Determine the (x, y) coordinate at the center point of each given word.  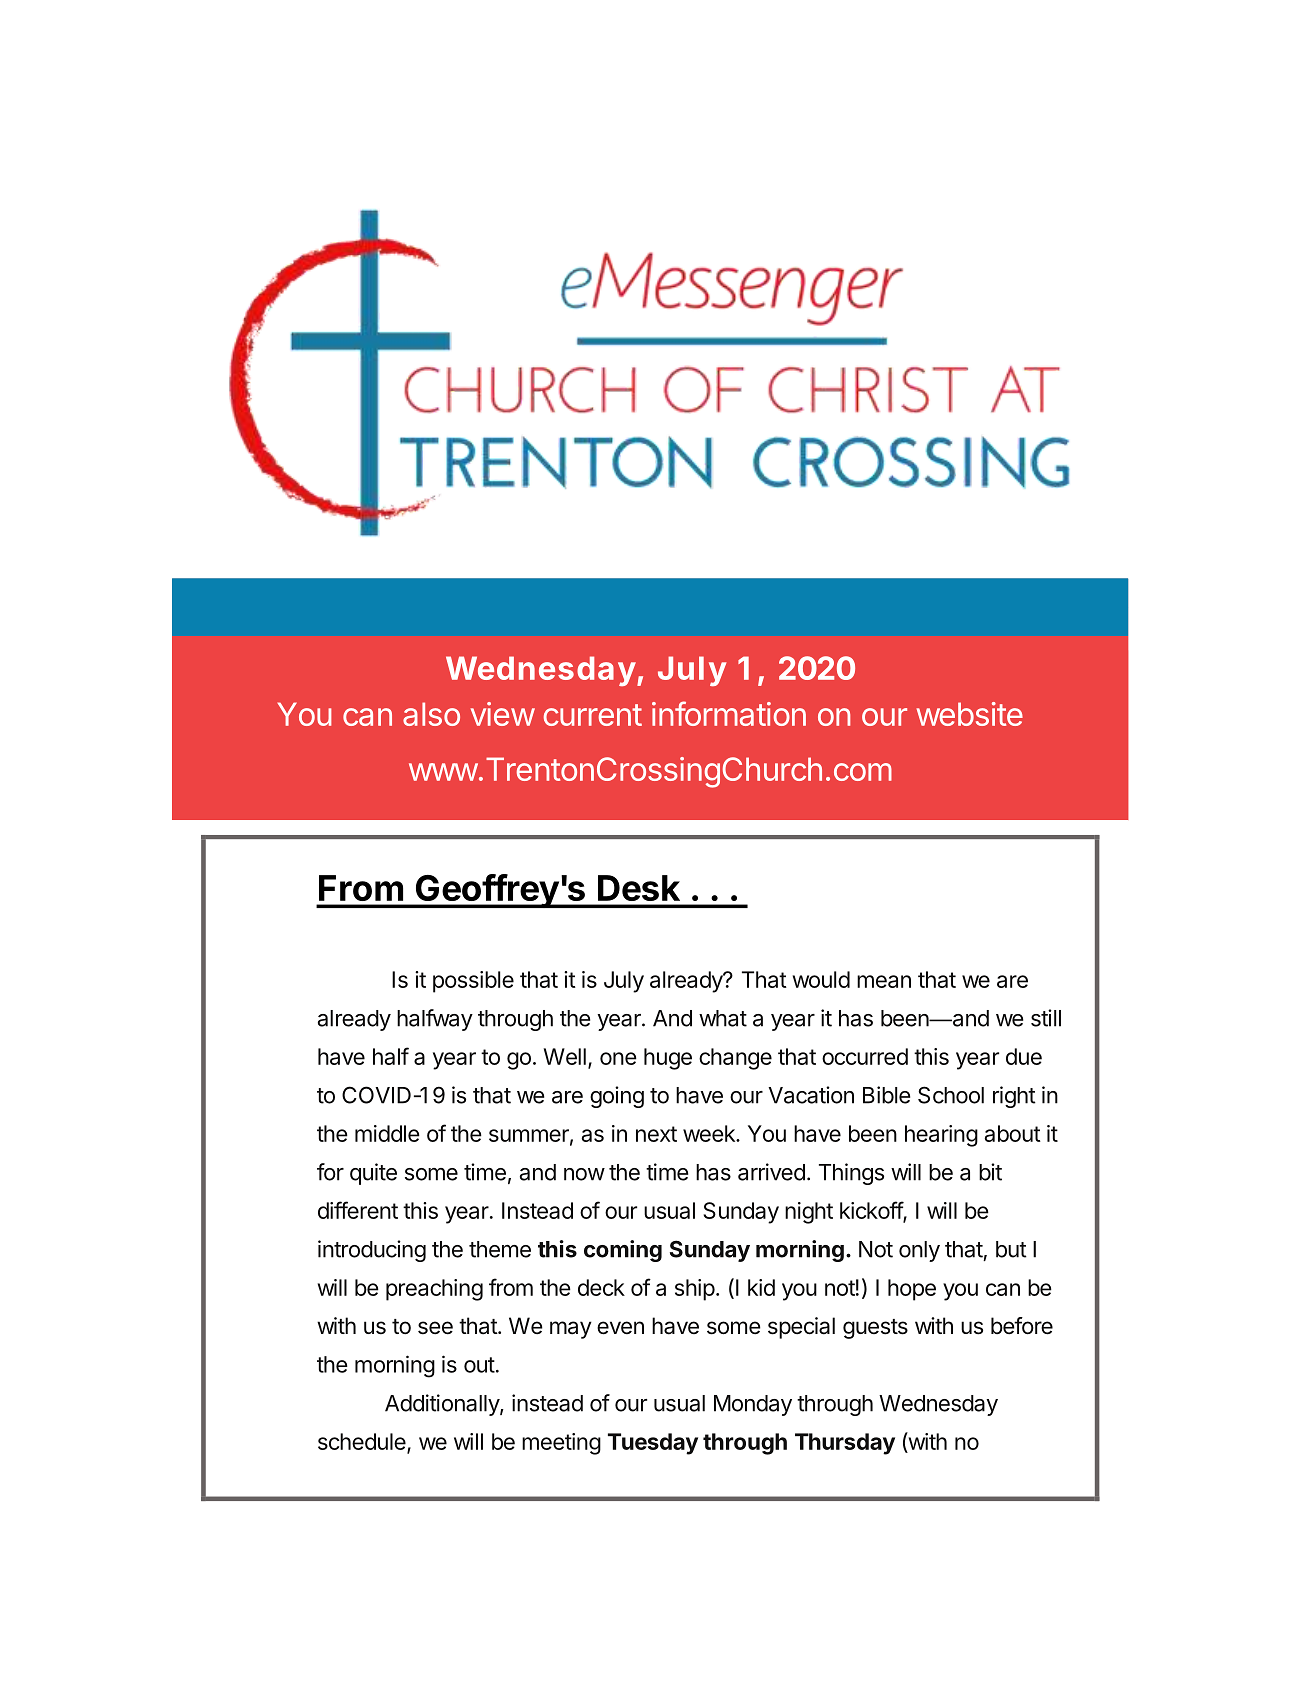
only (919, 1251)
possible (473, 982)
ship (695, 1290)
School (951, 1095)
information (729, 713)
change (735, 1059)
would (821, 979)
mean (884, 981)
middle (387, 1133)
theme (500, 1249)
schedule (363, 1442)
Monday (753, 1405)
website (970, 714)
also (431, 714)
